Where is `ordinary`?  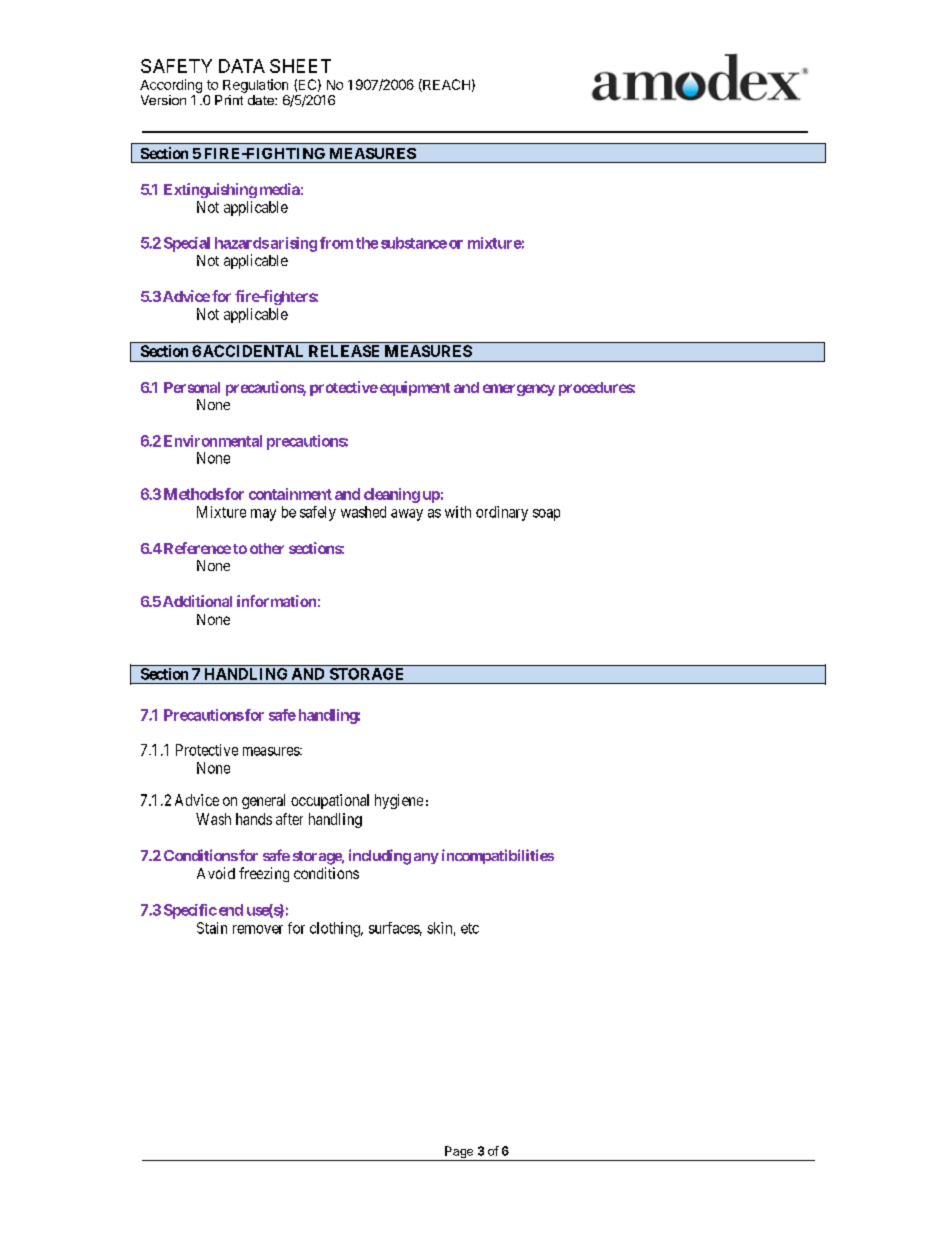
ordinary is located at coordinates (502, 513).
